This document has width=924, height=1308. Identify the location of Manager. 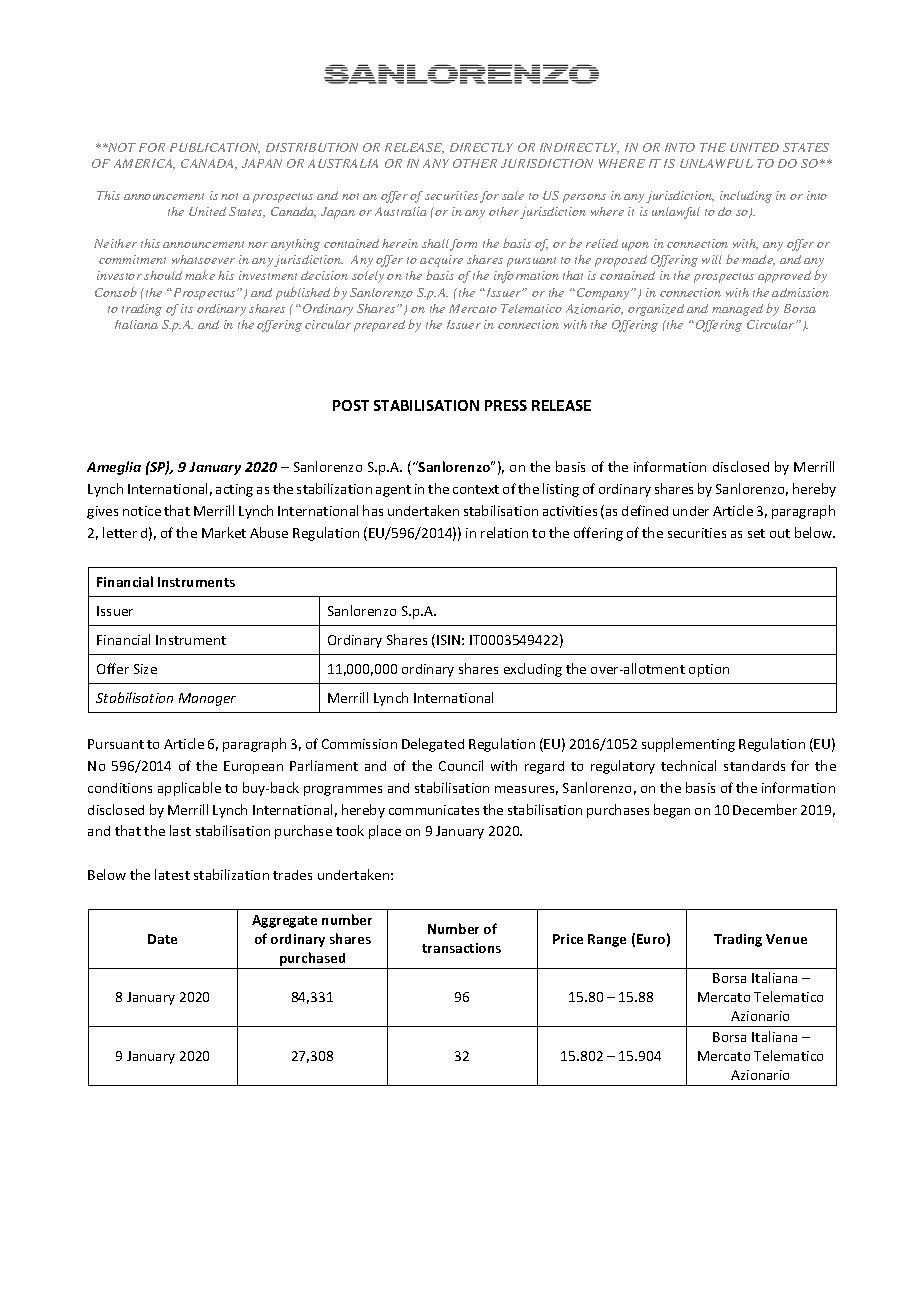
(207, 699).
